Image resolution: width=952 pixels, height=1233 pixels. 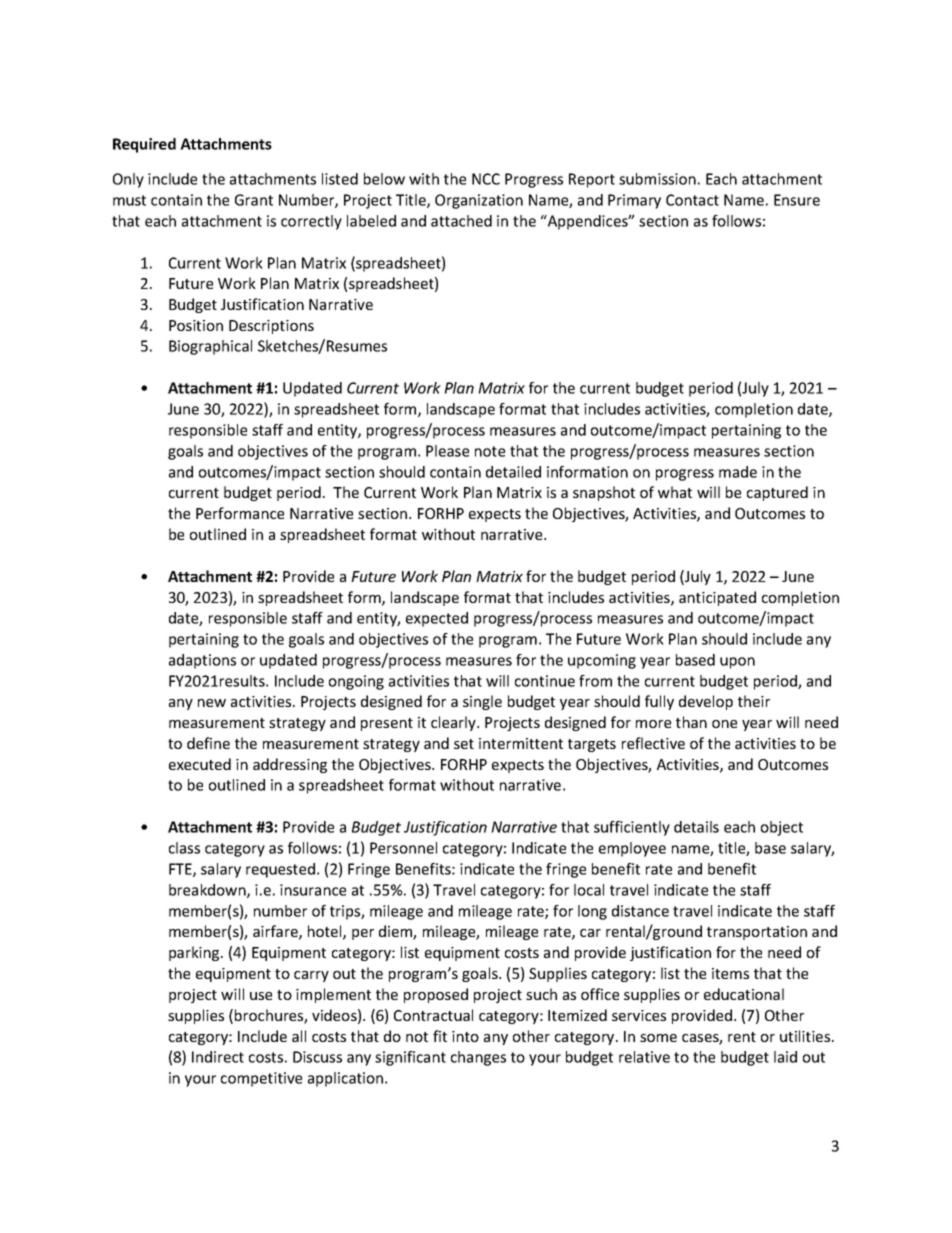 I want to click on one, so click(x=724, y=724).
